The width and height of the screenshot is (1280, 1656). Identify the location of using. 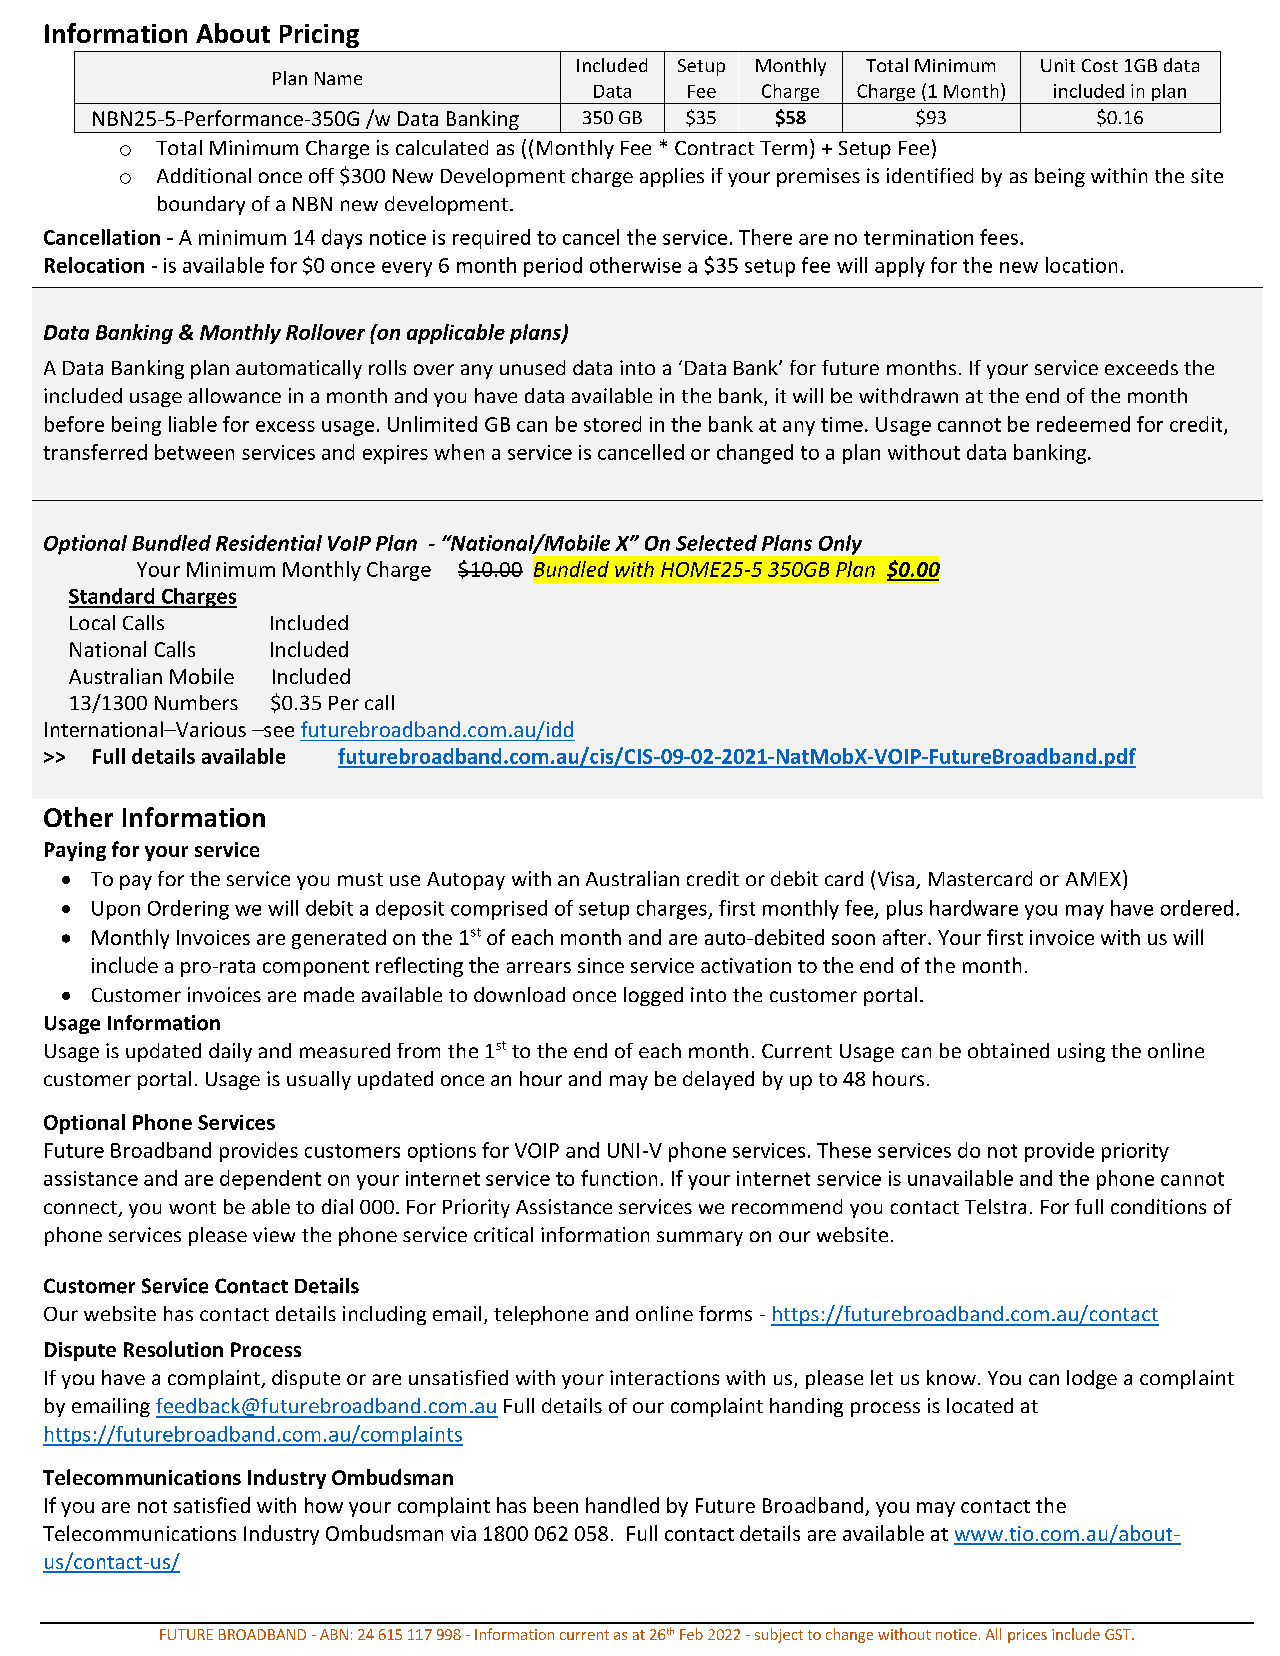
(1081, 1052).
